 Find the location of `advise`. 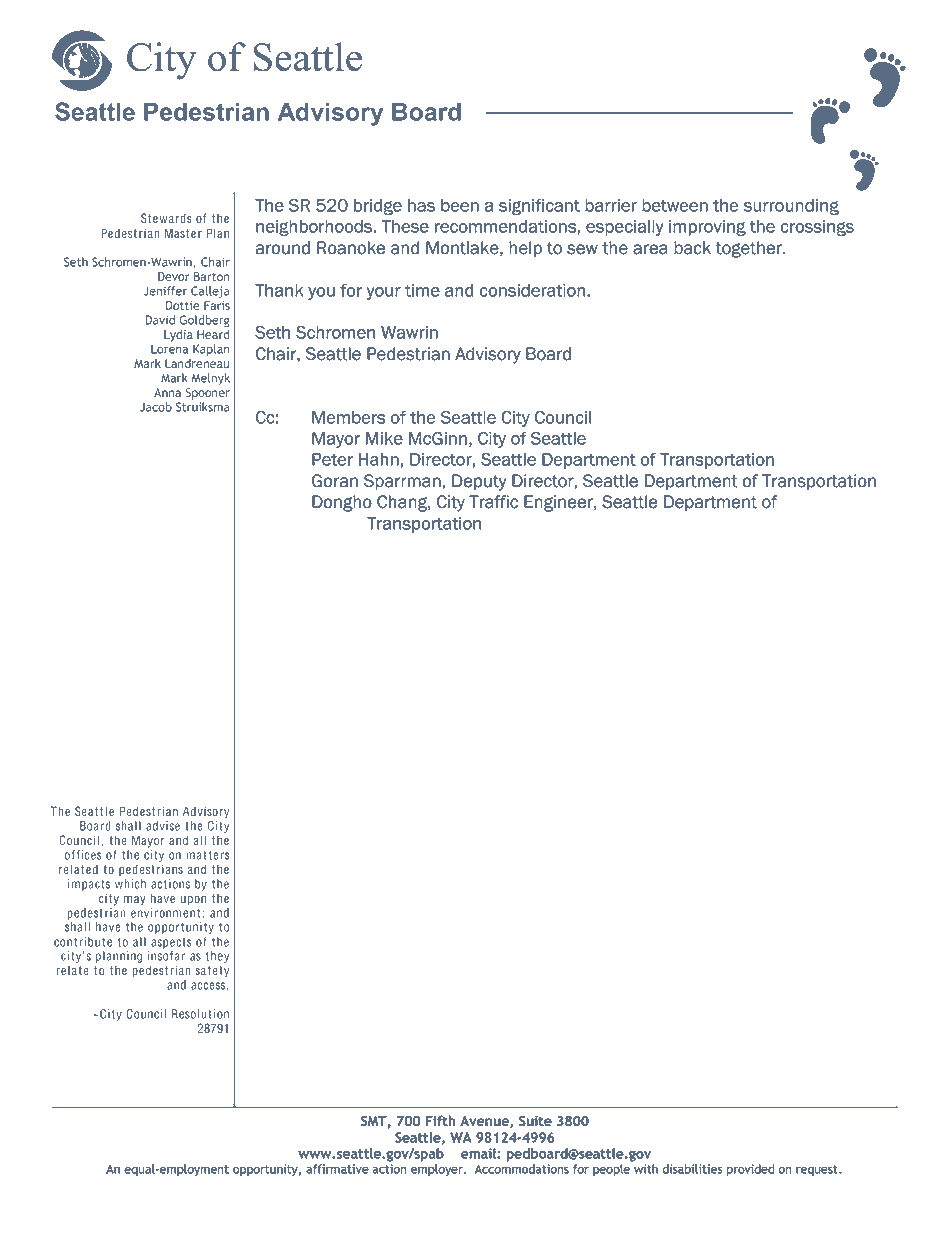

advise is located at coordinates (163, 826).
